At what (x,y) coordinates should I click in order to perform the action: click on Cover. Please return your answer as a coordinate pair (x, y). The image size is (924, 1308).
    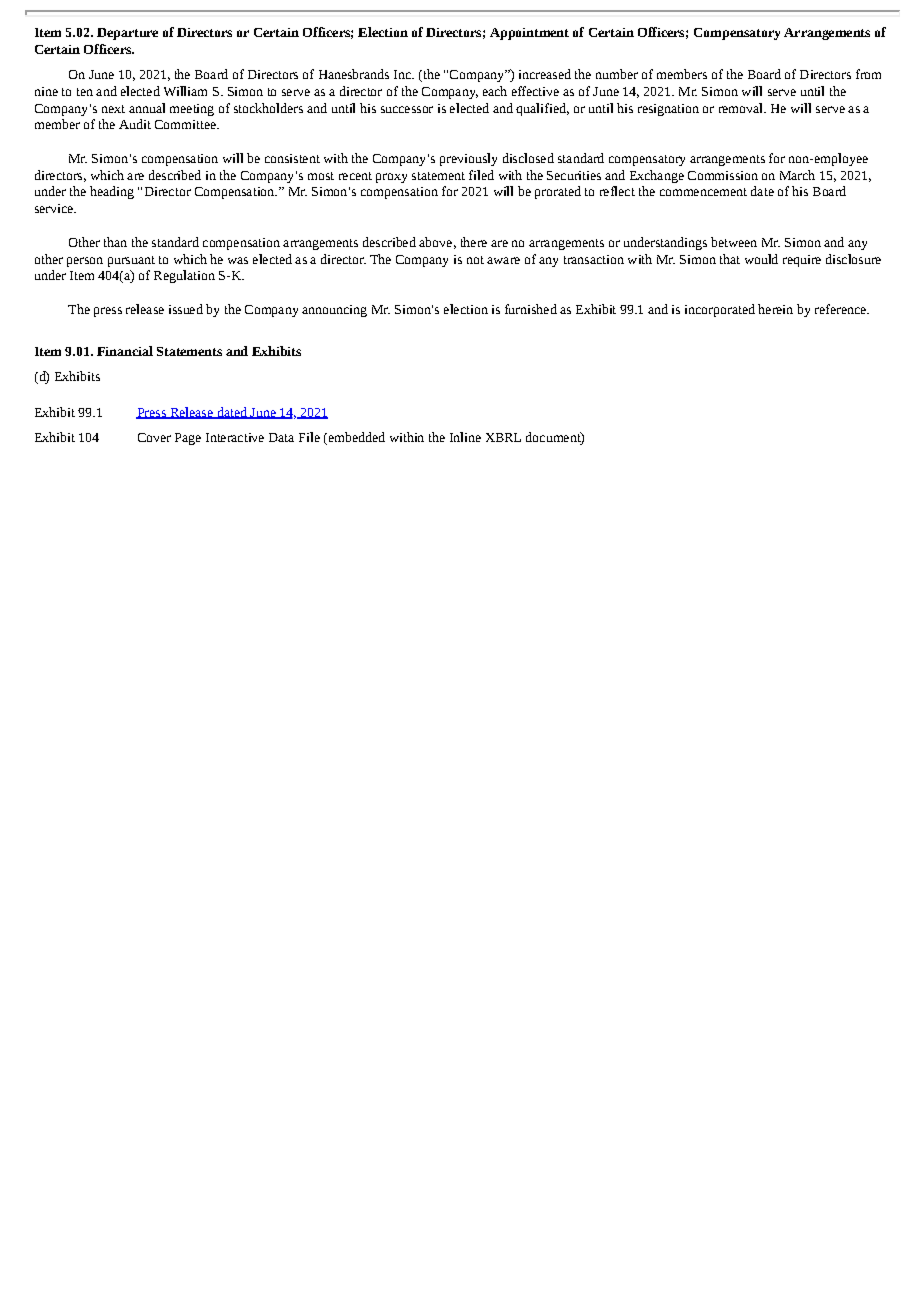
    Looking at the image, I should click on (154, 437).
